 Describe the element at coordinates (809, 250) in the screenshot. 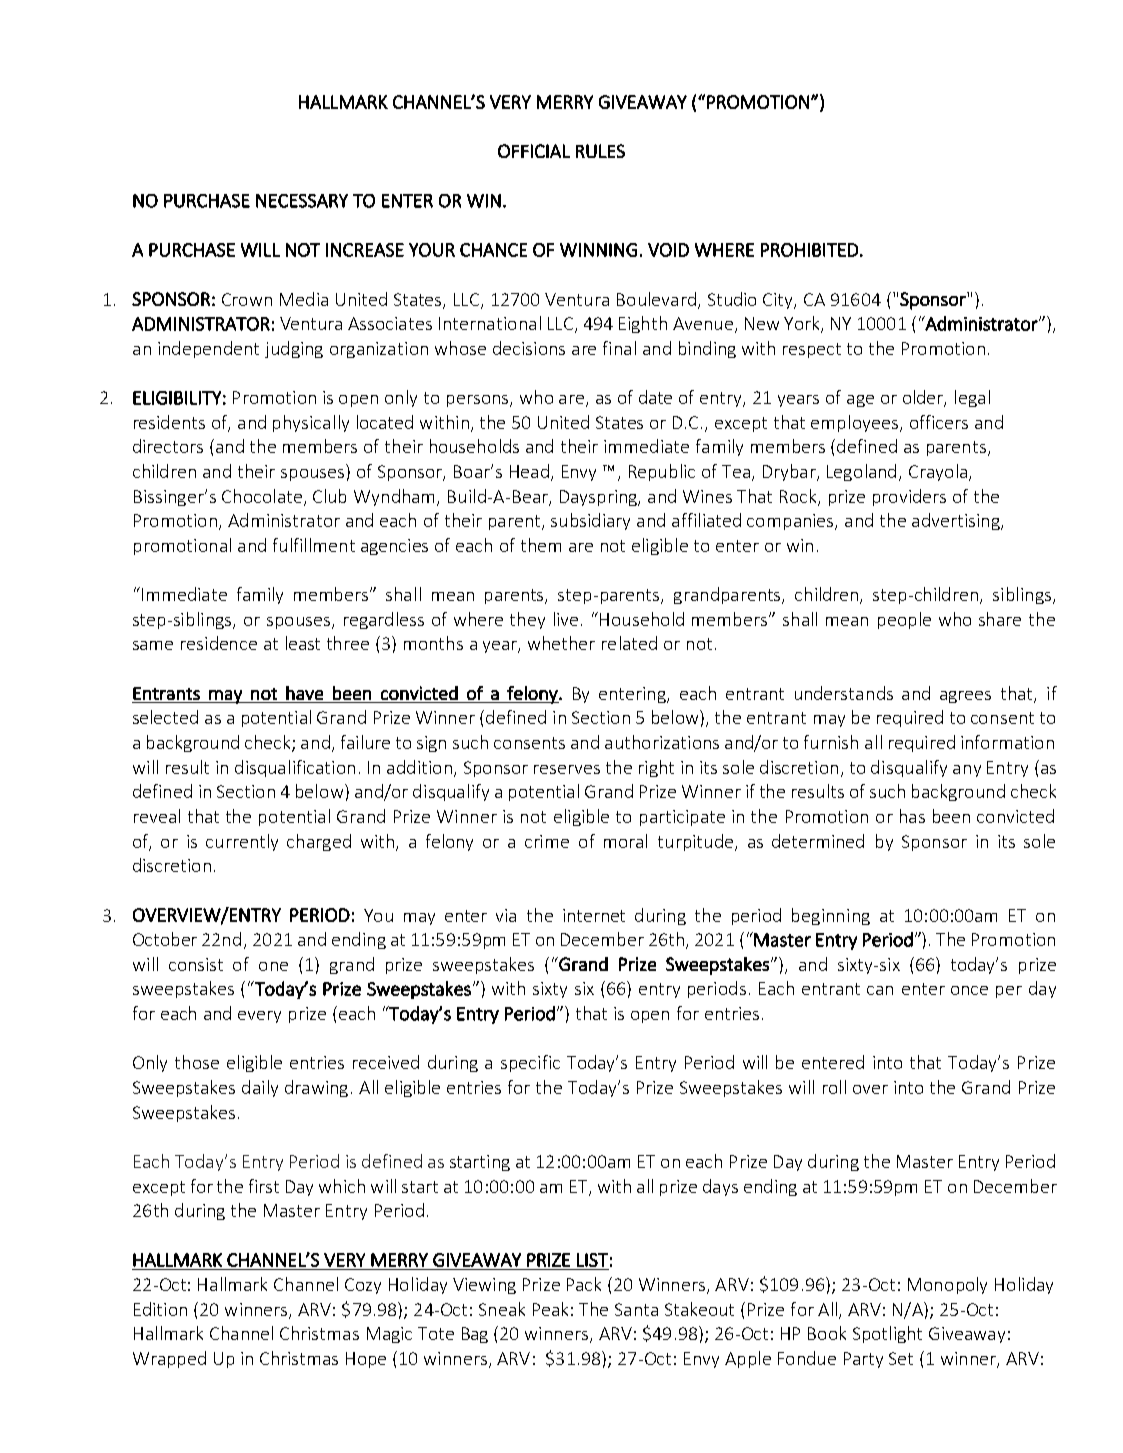

I see `PROHIBITED` at that location.
